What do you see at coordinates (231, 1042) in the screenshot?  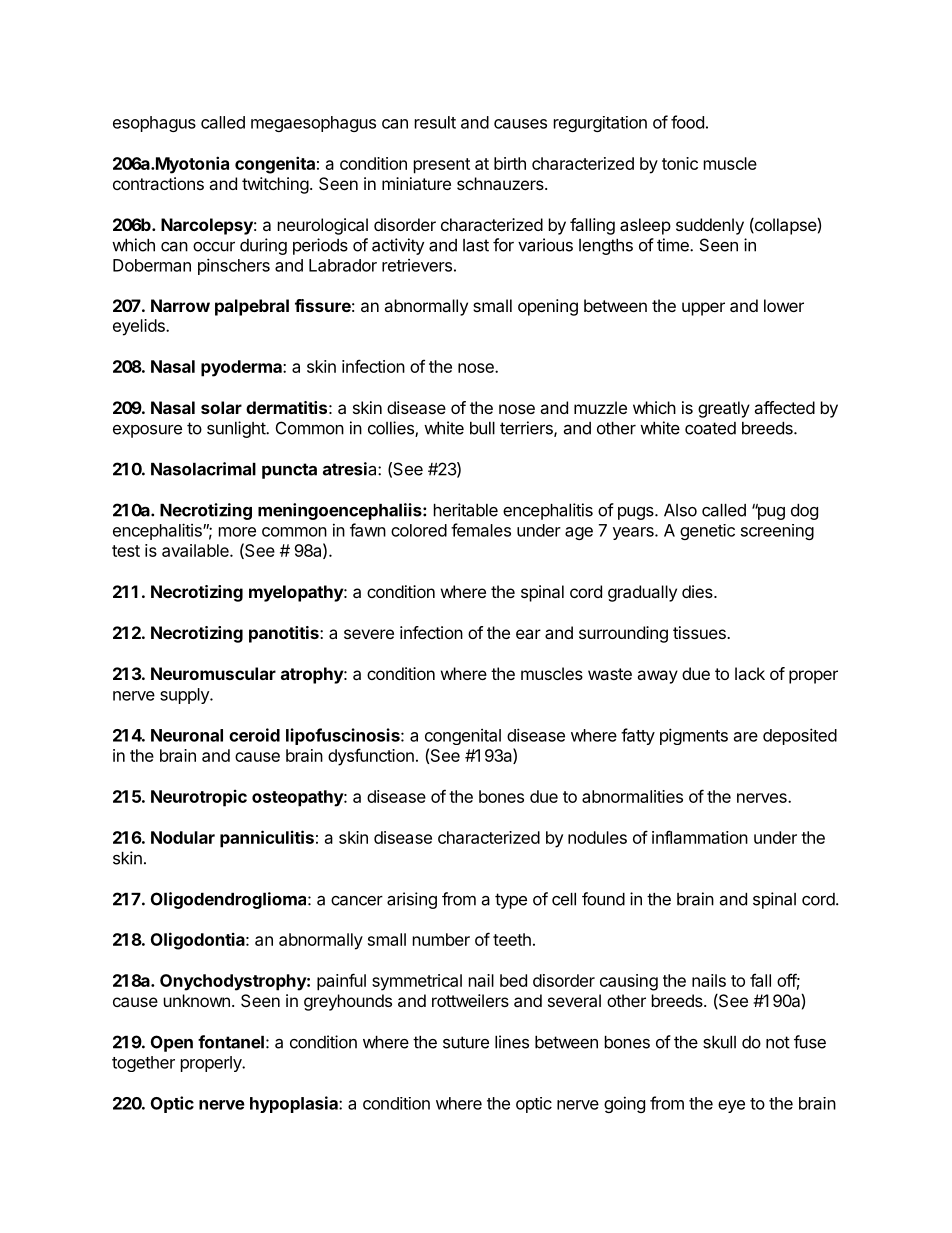 I see `fontanel` at bounding box center [231, 1042].
